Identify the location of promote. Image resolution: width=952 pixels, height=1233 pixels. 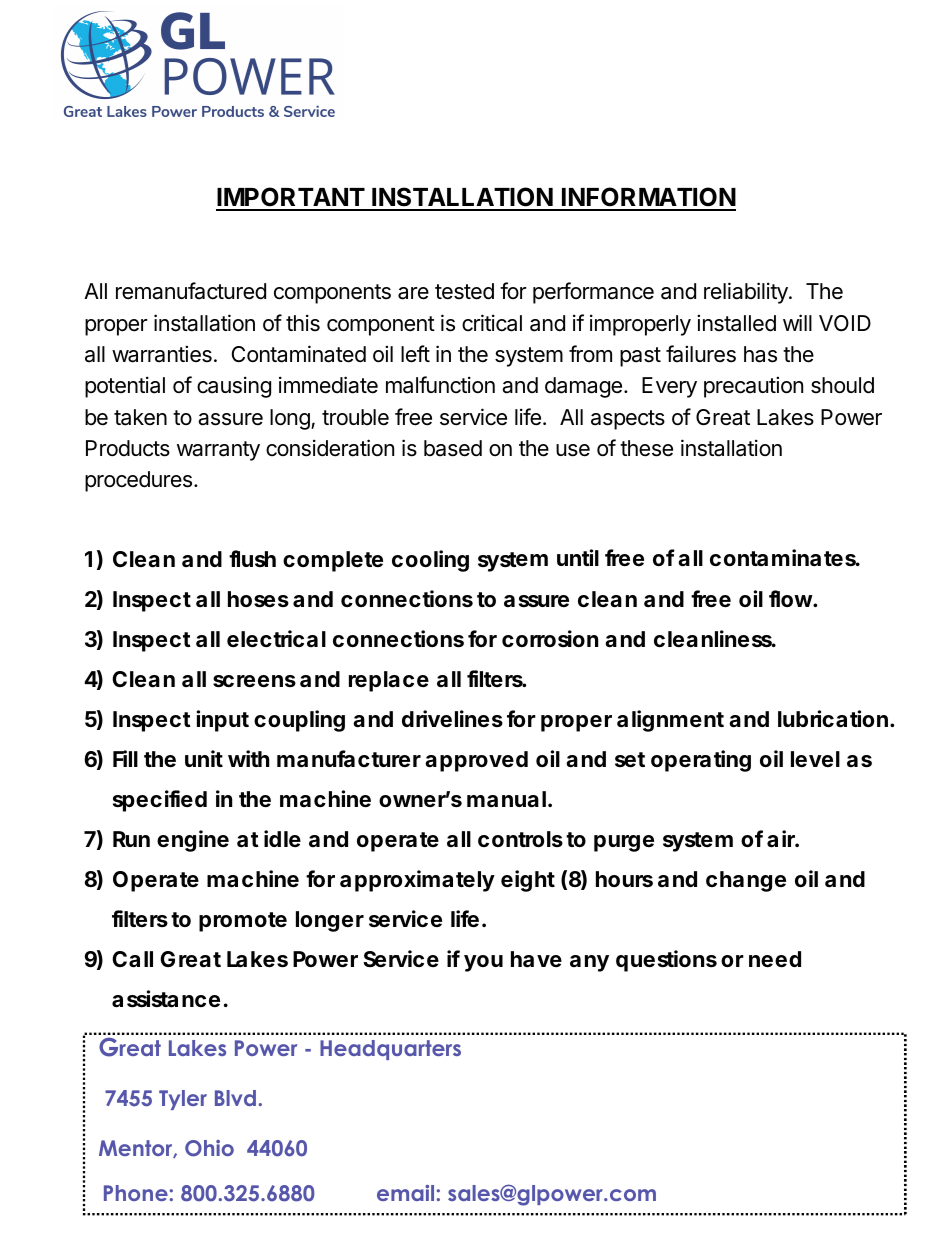
(243, 922).
